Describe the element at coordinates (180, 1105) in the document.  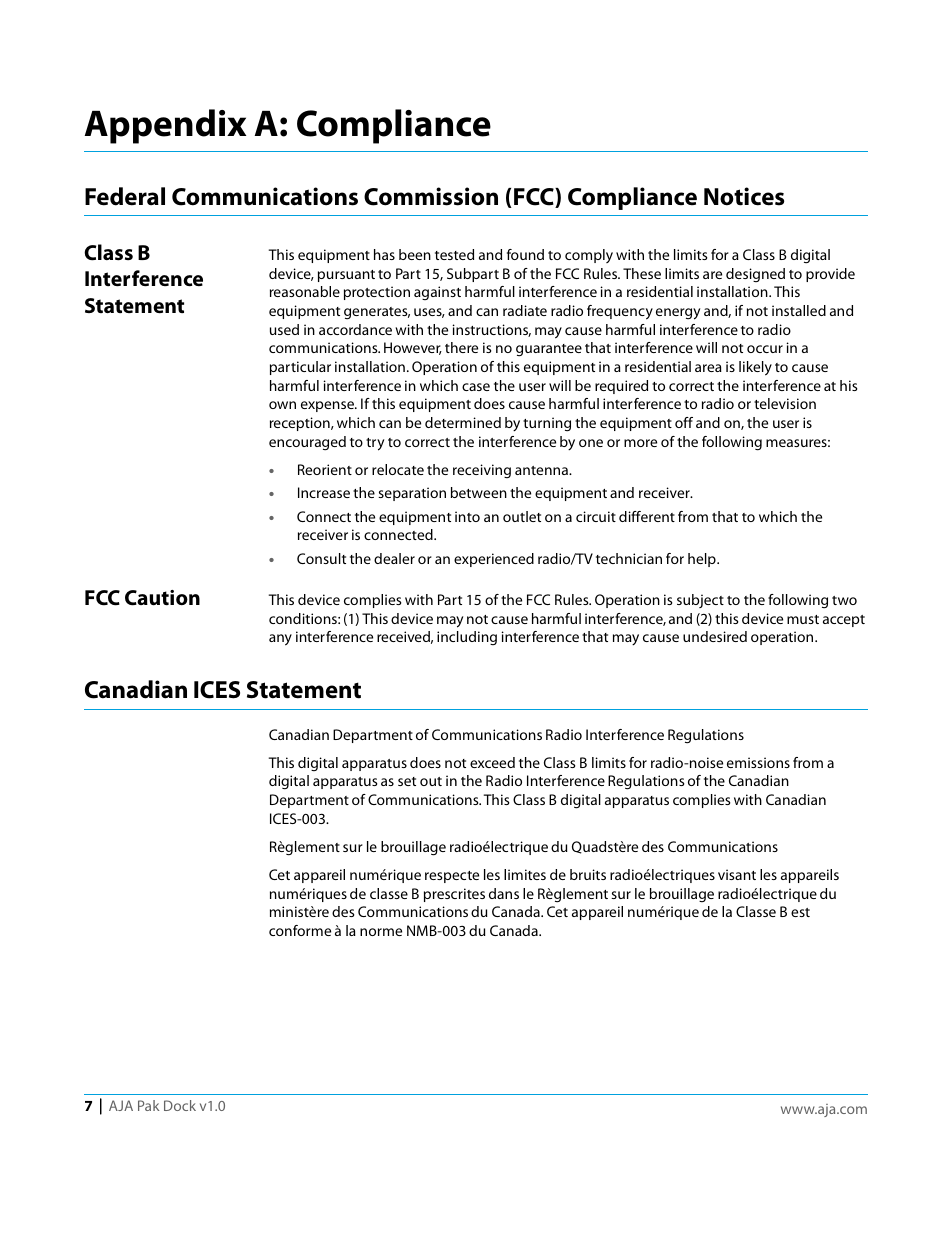
I see `Dock` at that location.
